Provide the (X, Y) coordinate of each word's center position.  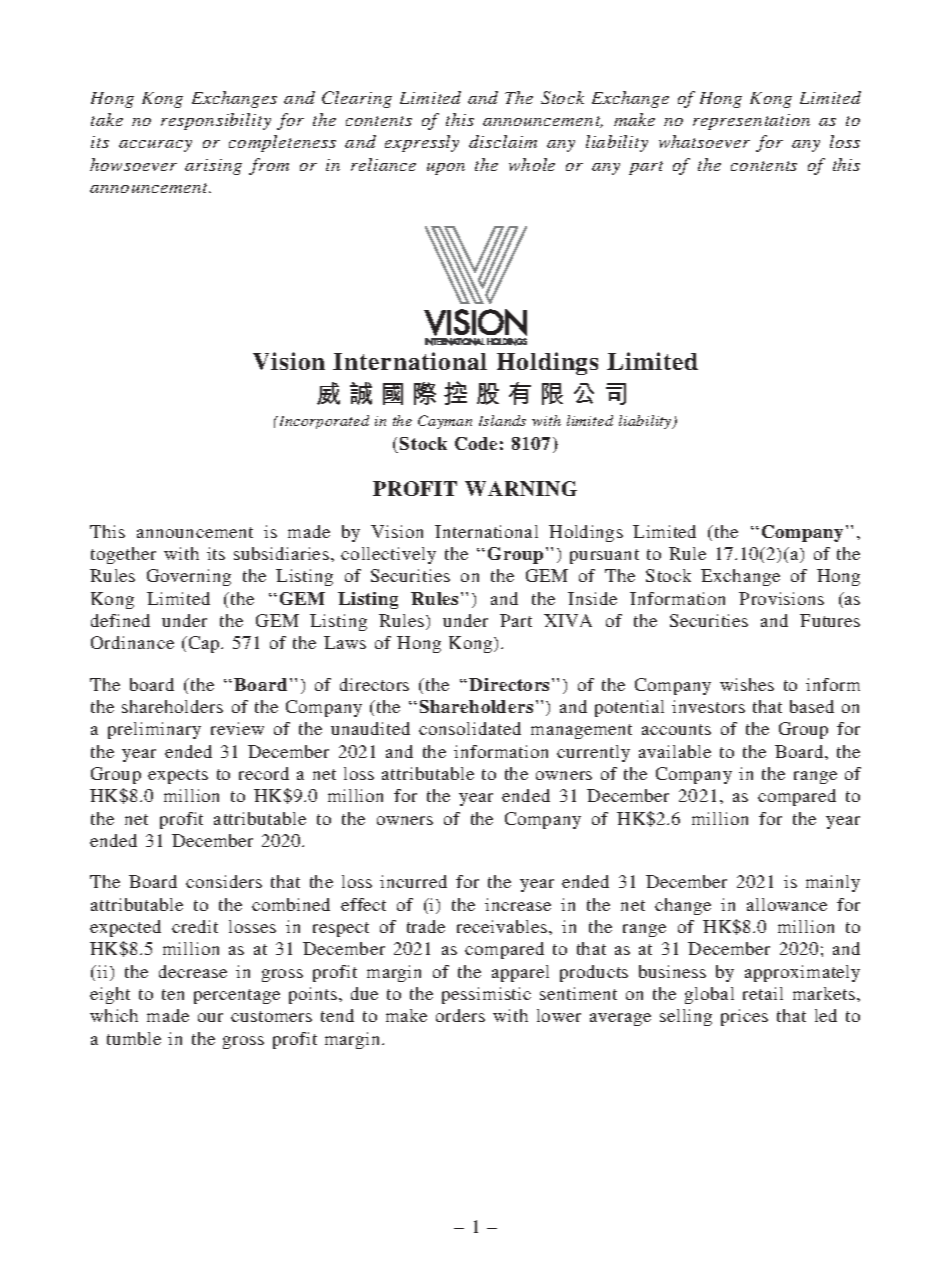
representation (751, 122)
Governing (189, 577)
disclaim (503, 141)
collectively (388, 555)
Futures (830, 620)
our (210, 1017)
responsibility (216, 121)
